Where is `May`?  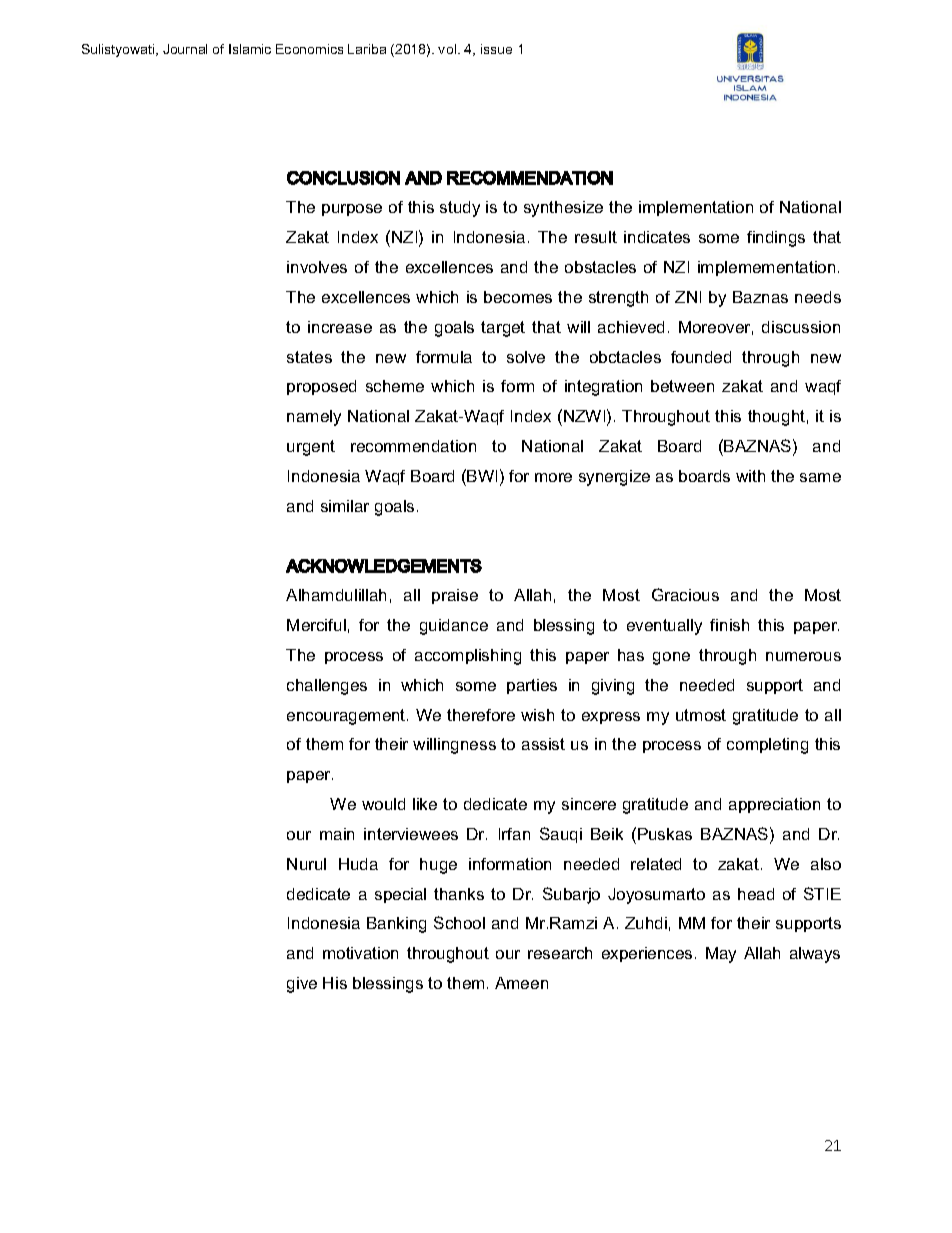 May is located at coordinates (721, 955).
